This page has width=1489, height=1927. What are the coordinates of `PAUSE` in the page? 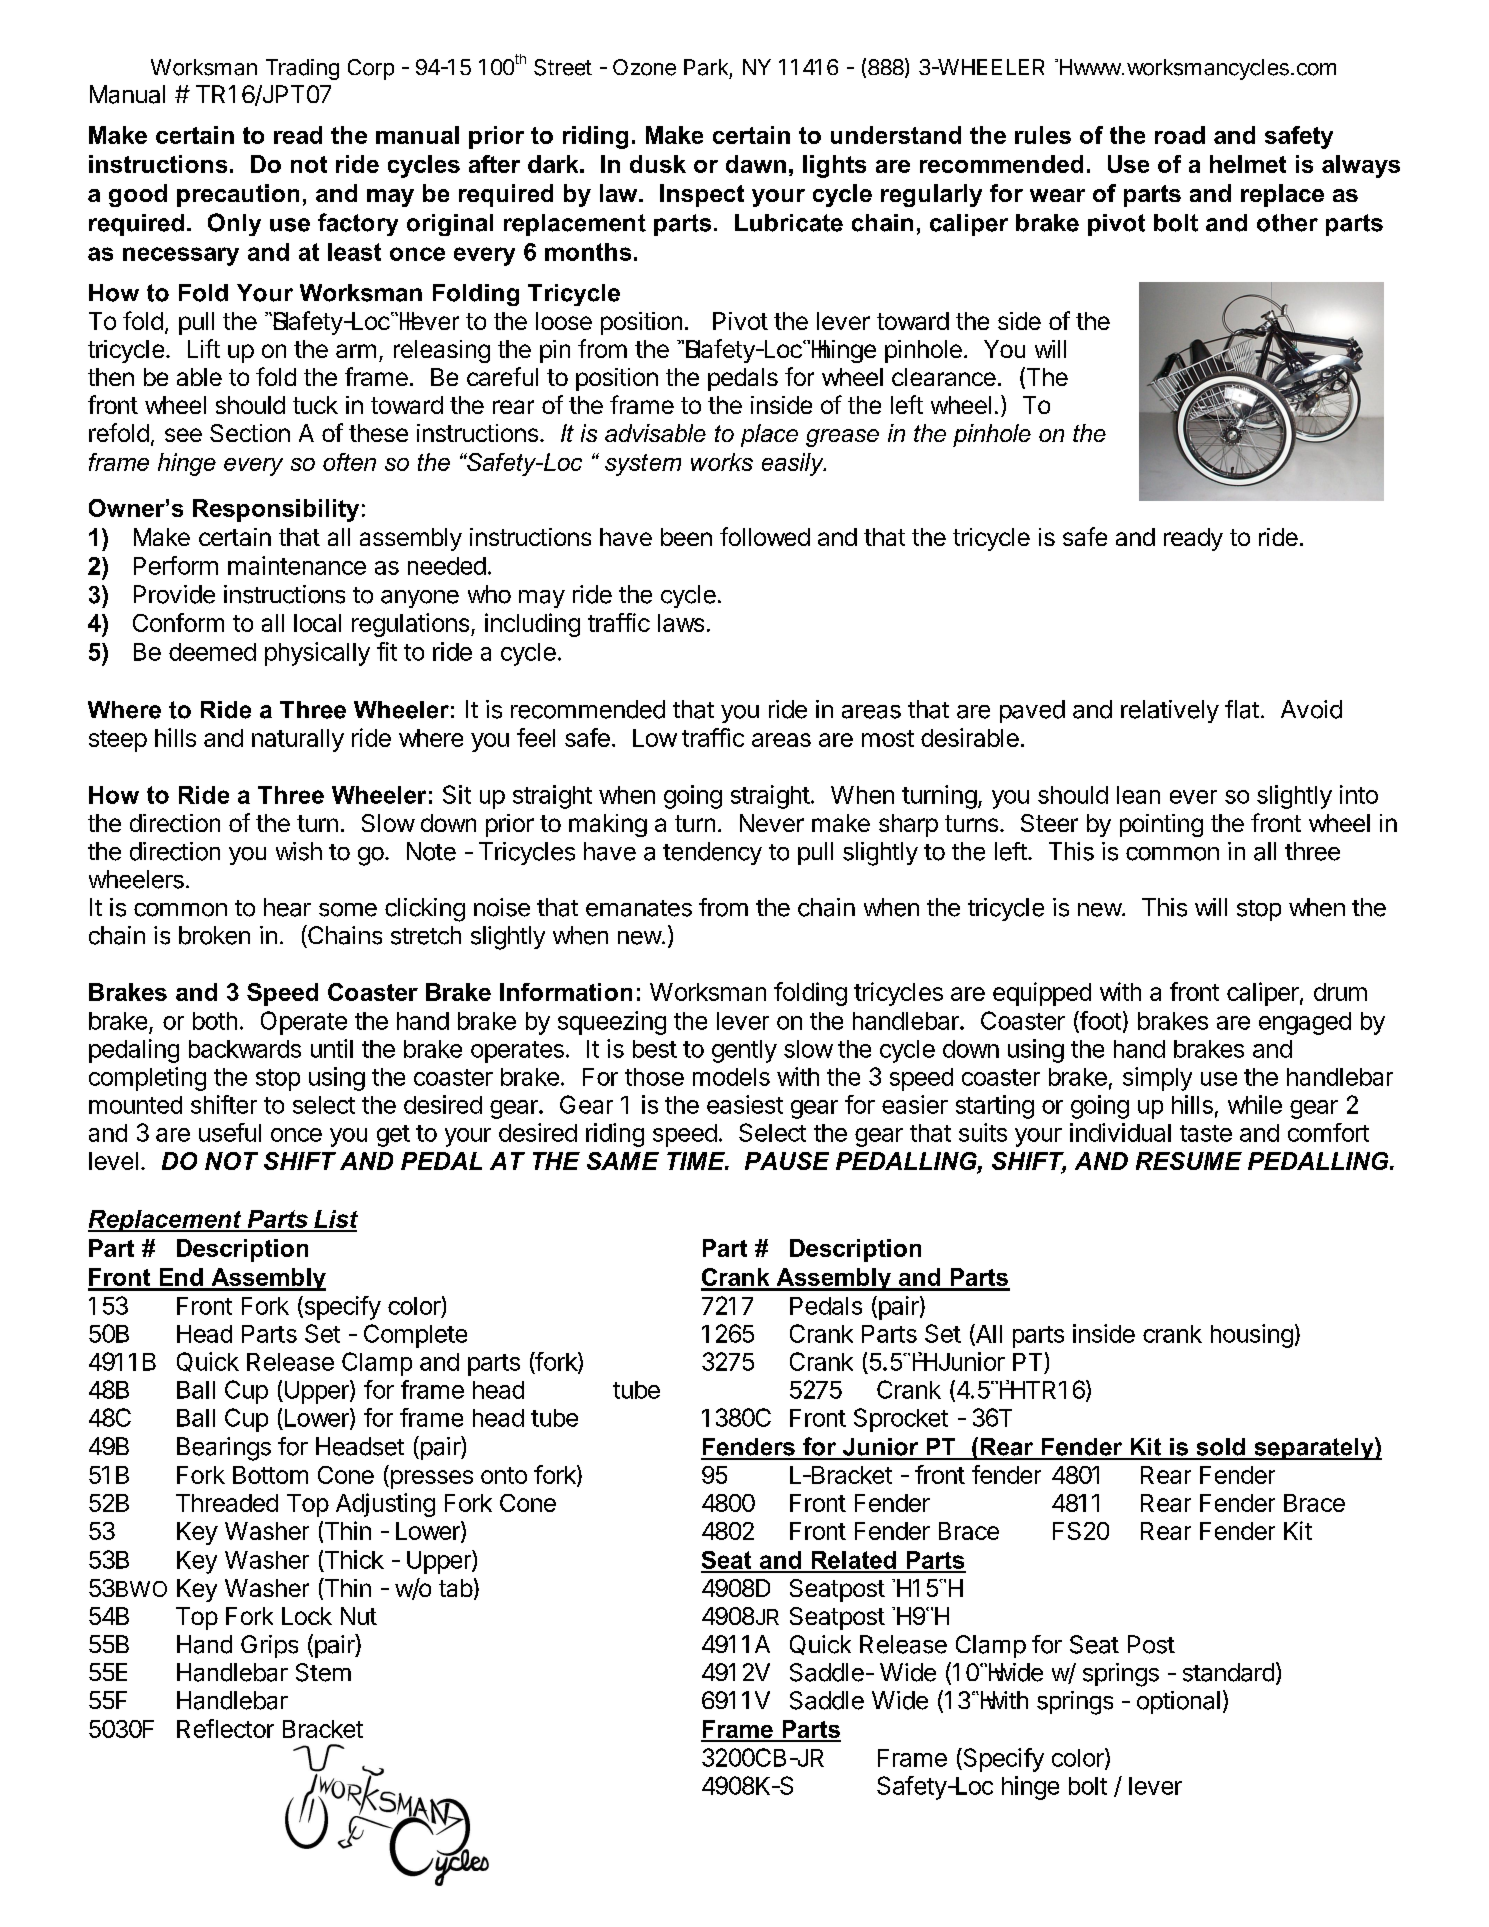 It's located at (787, 1161).
